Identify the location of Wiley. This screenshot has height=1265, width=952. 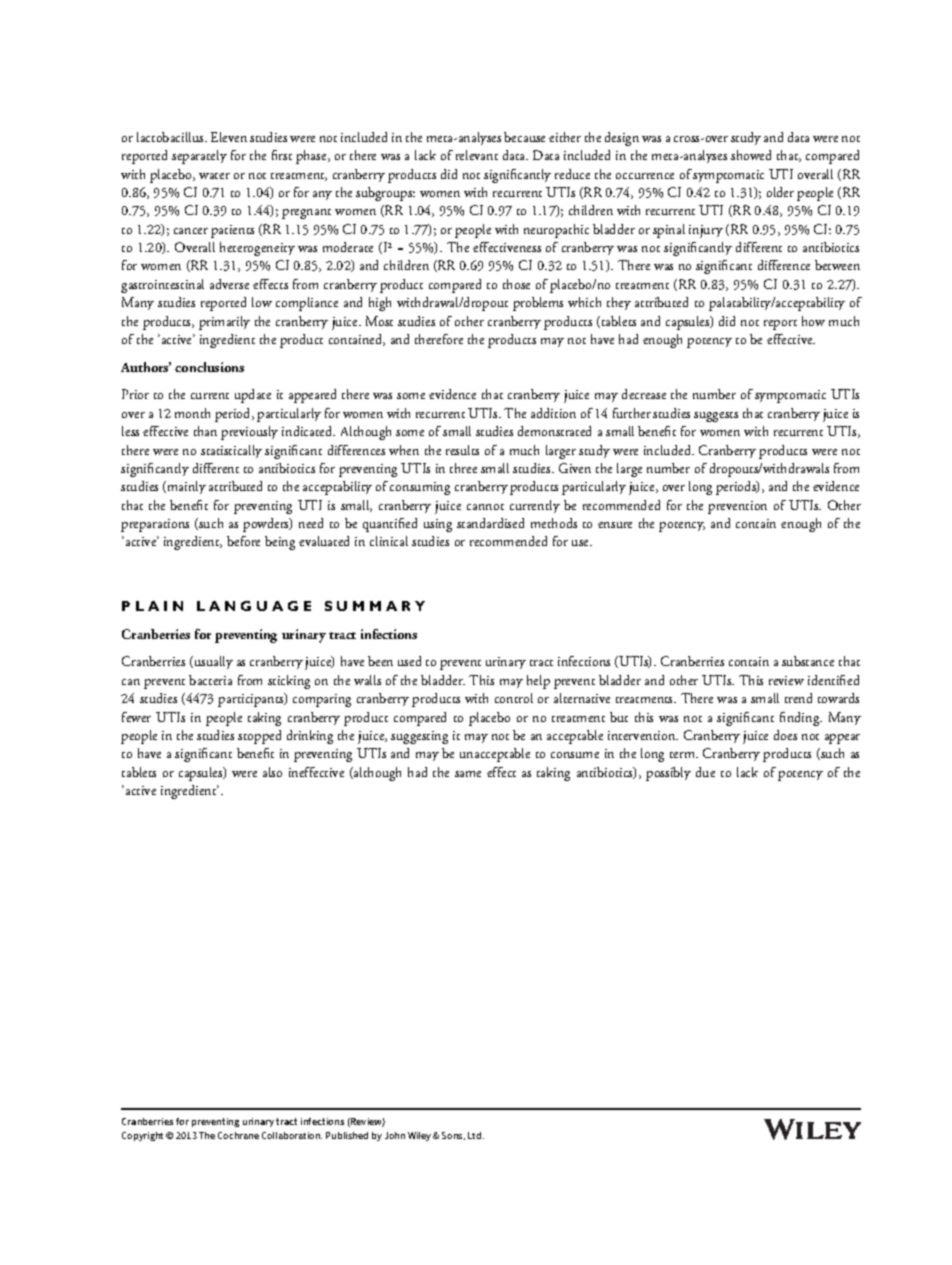
(421, 1136).
